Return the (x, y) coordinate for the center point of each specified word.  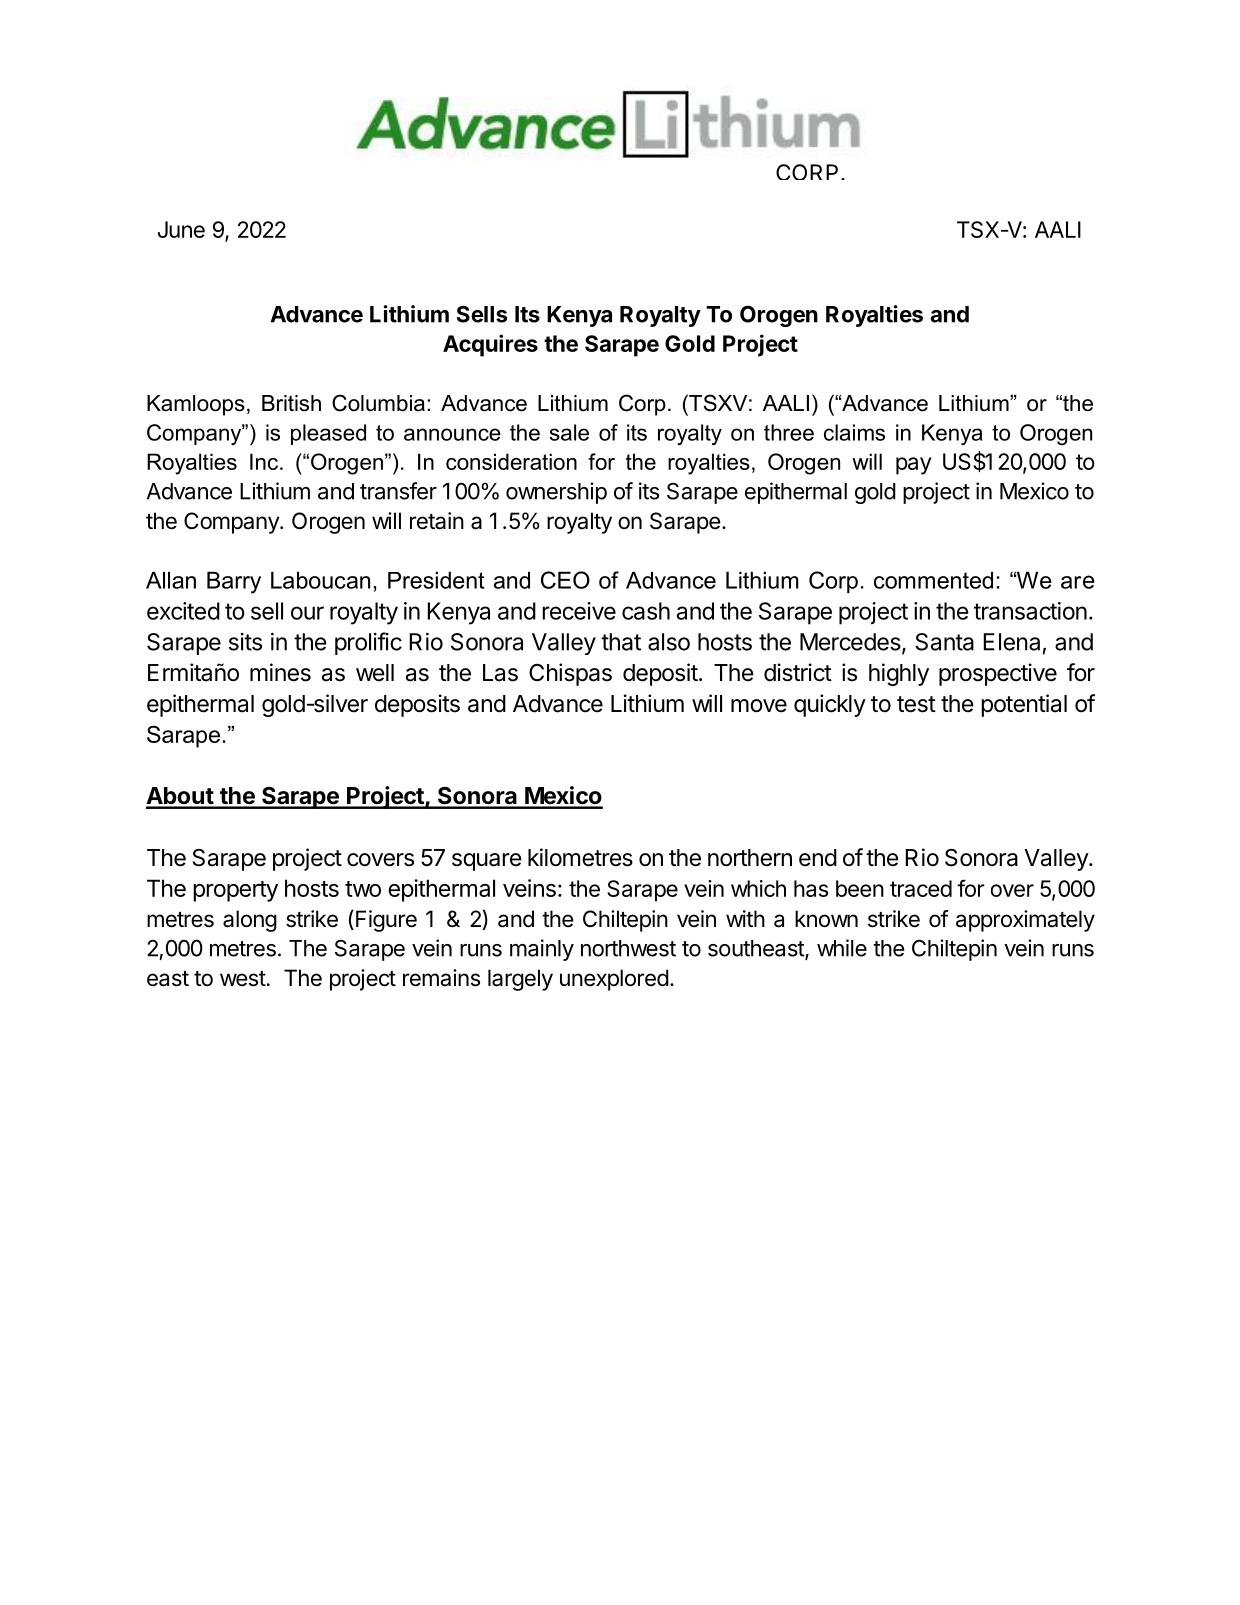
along (250, 921)
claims (854, 432)
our (307, 613)
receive (579, 611)
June (181, 229)
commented (933, 580)
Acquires (490, 345)
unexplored (614, 980)
